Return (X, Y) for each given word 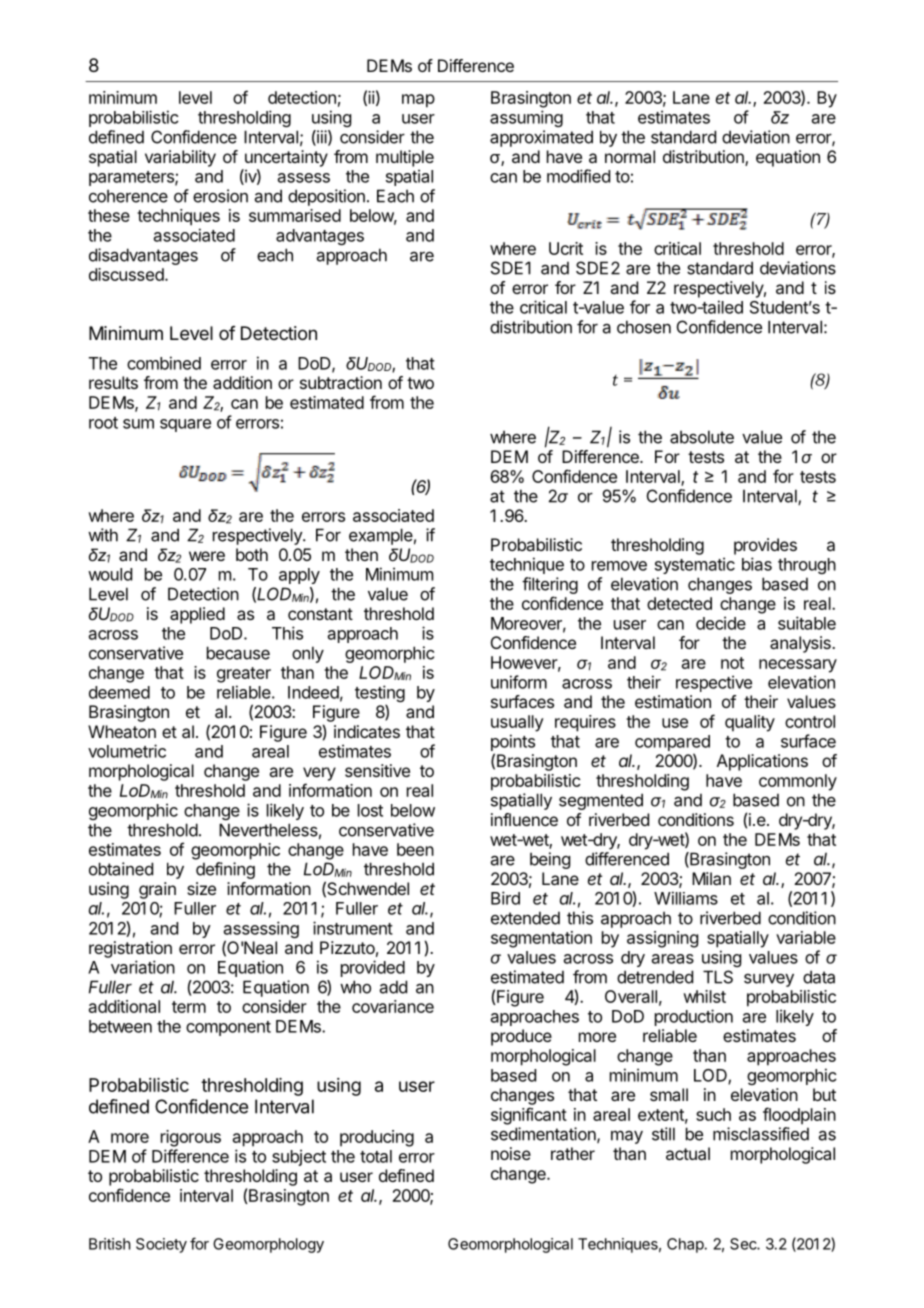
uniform (519, 682)
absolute (702, 437)
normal (630, 156)
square (185, 425)
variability (180, 158)
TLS (718, 977)
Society (161, 1245)
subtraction (341, 382)
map (418, 101)
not (732, 663)
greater (244, 675)
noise (511, 1153)
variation (143, 967)
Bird (505, 898)
